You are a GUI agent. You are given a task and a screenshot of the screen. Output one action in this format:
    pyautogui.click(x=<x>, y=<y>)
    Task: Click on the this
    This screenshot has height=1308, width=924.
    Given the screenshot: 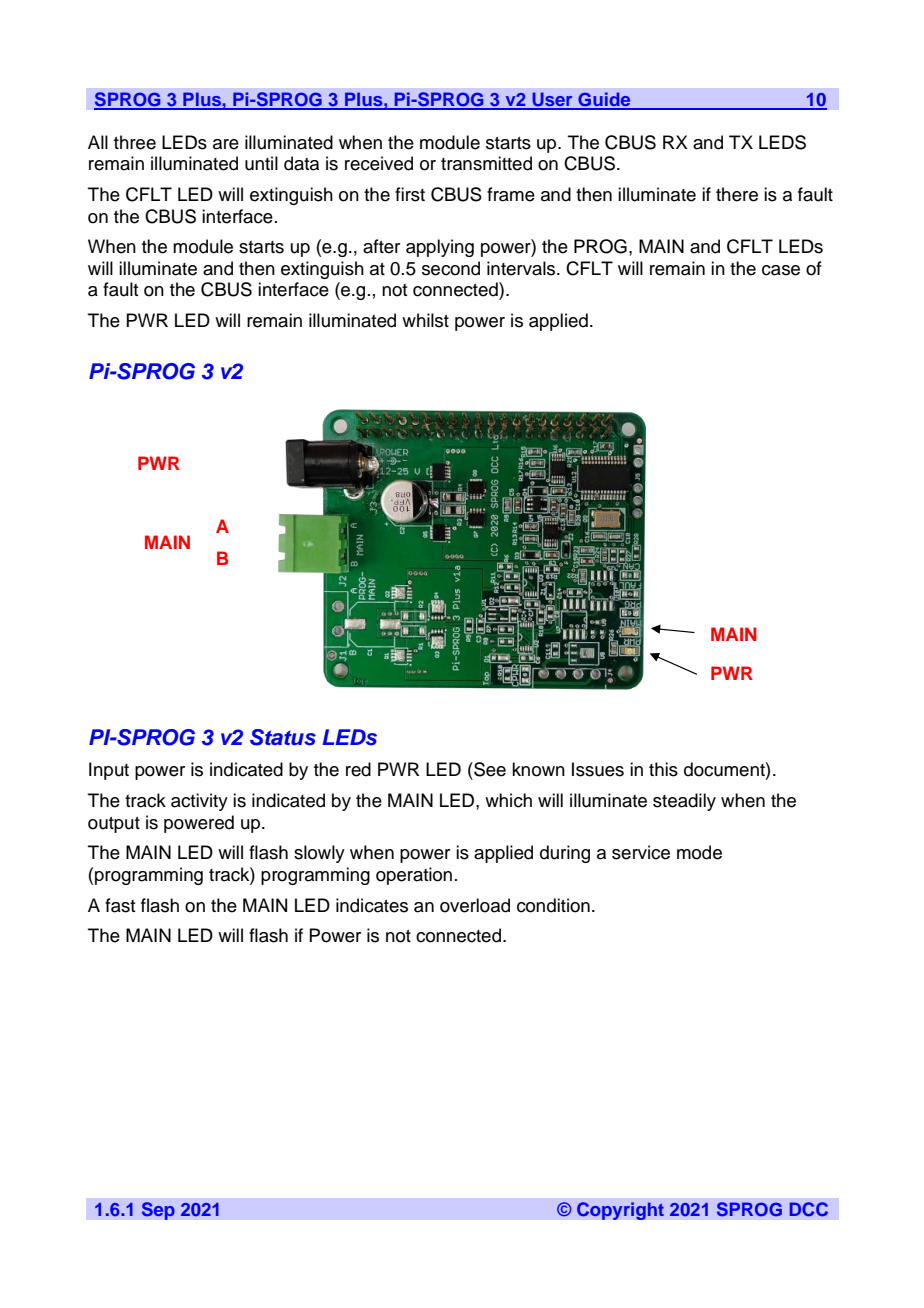 What is the action you would take?
    pyautogui.click(x=663, y=769)
